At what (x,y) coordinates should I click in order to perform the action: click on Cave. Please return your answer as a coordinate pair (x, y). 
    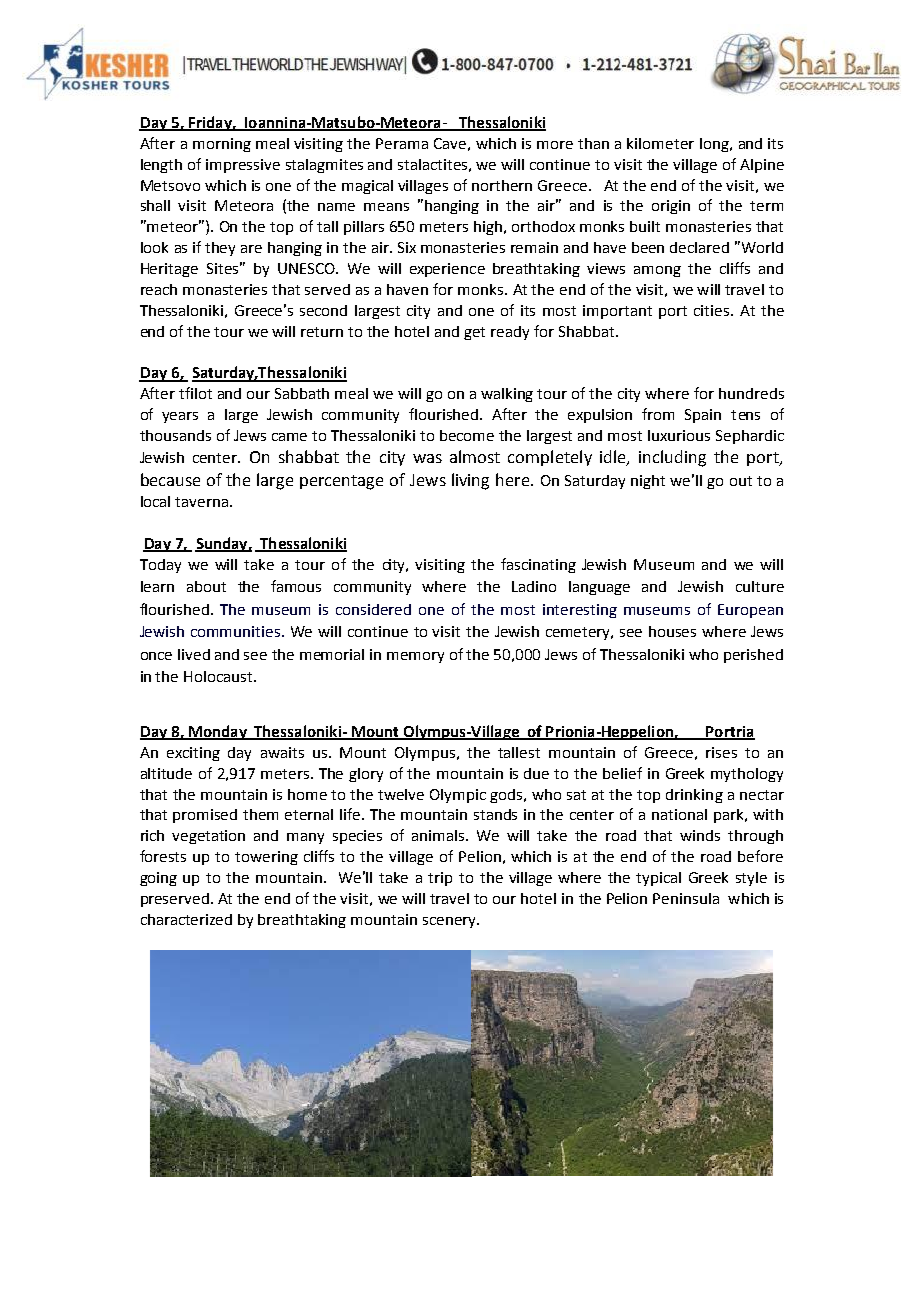
    Looking at the image, I should click on (450, 143).
